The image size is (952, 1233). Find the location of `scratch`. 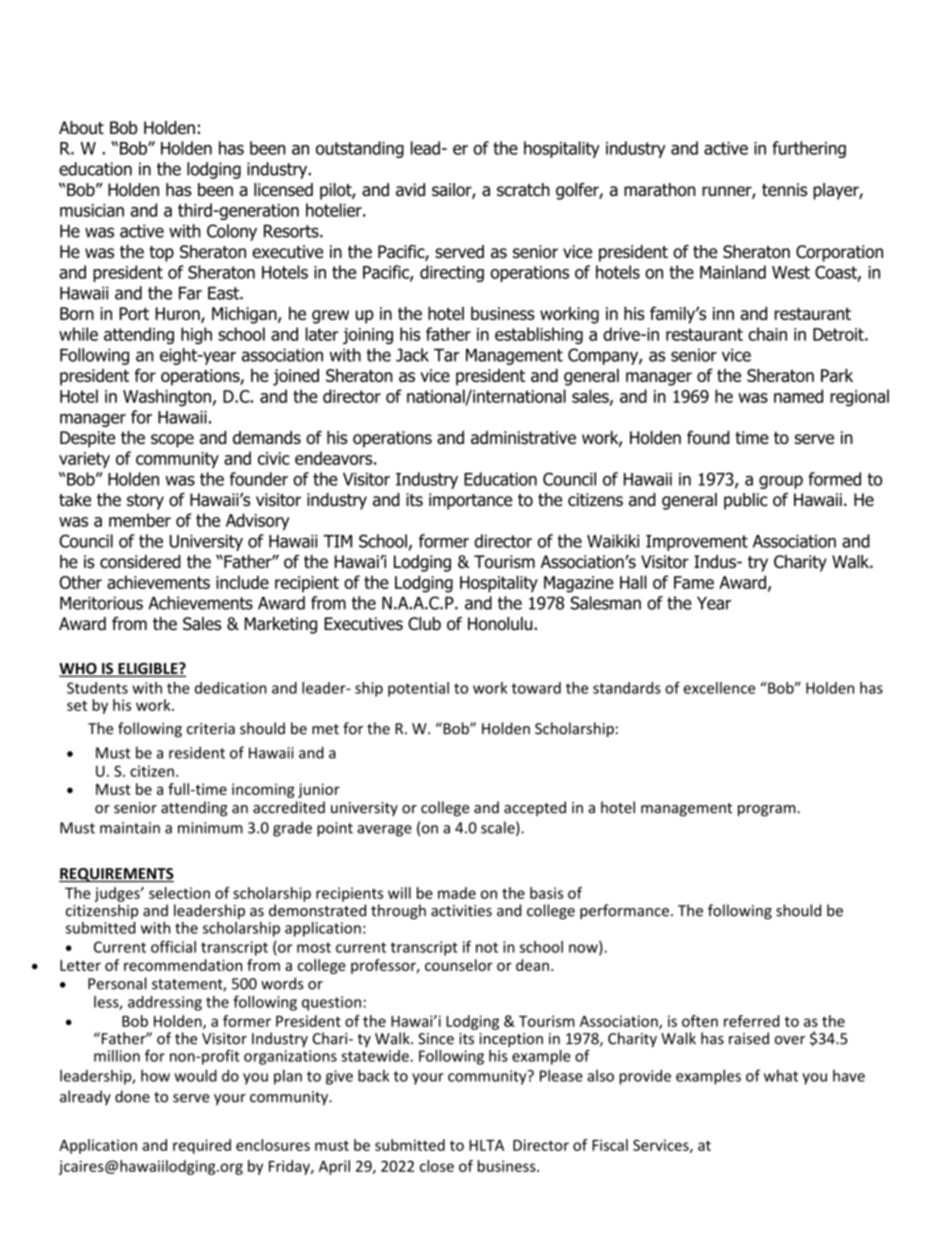

scratch is located at coordinates (523, 190).
